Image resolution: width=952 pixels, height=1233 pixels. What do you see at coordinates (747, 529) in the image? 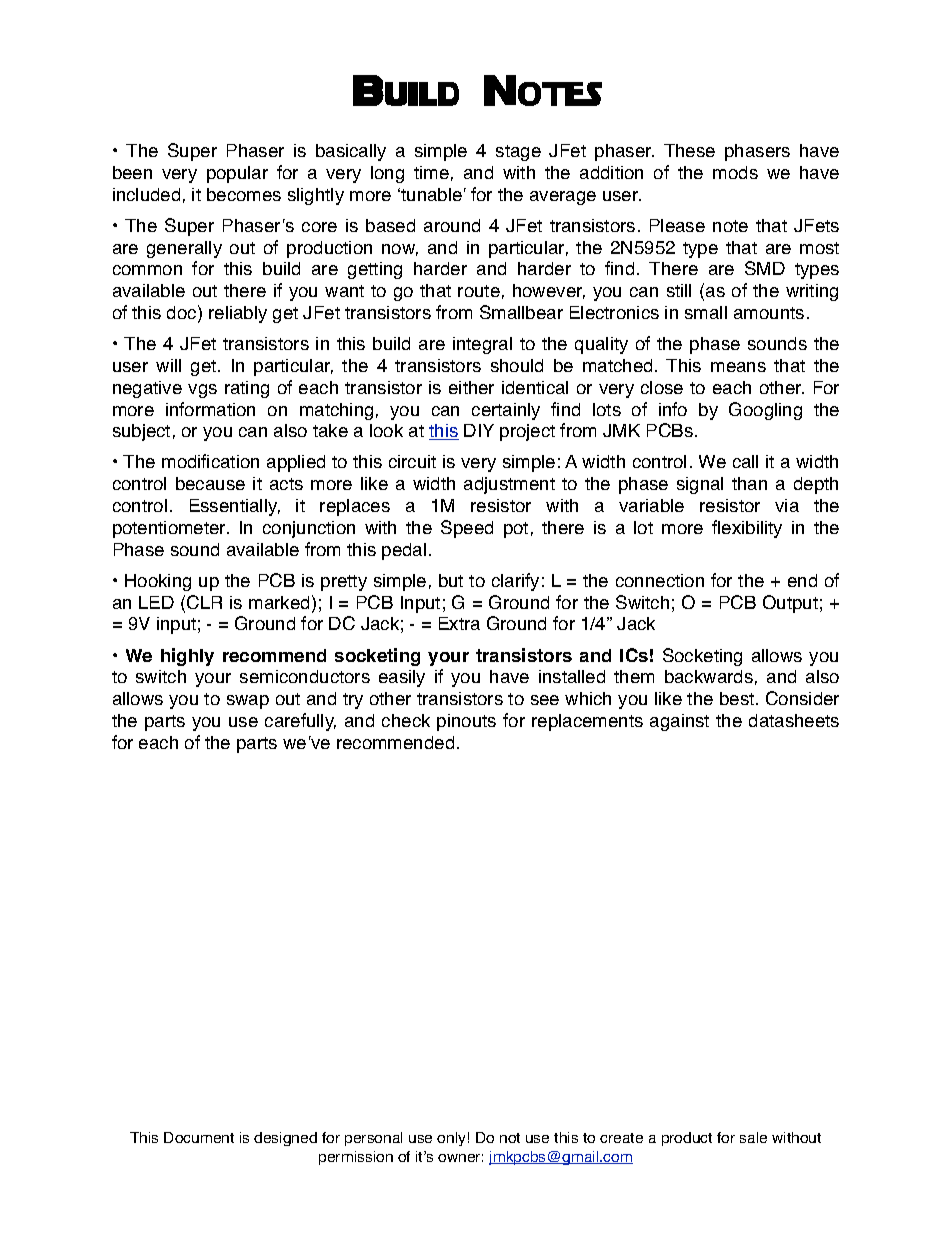
I see `flexibility` at bounding box center [747, 529].
